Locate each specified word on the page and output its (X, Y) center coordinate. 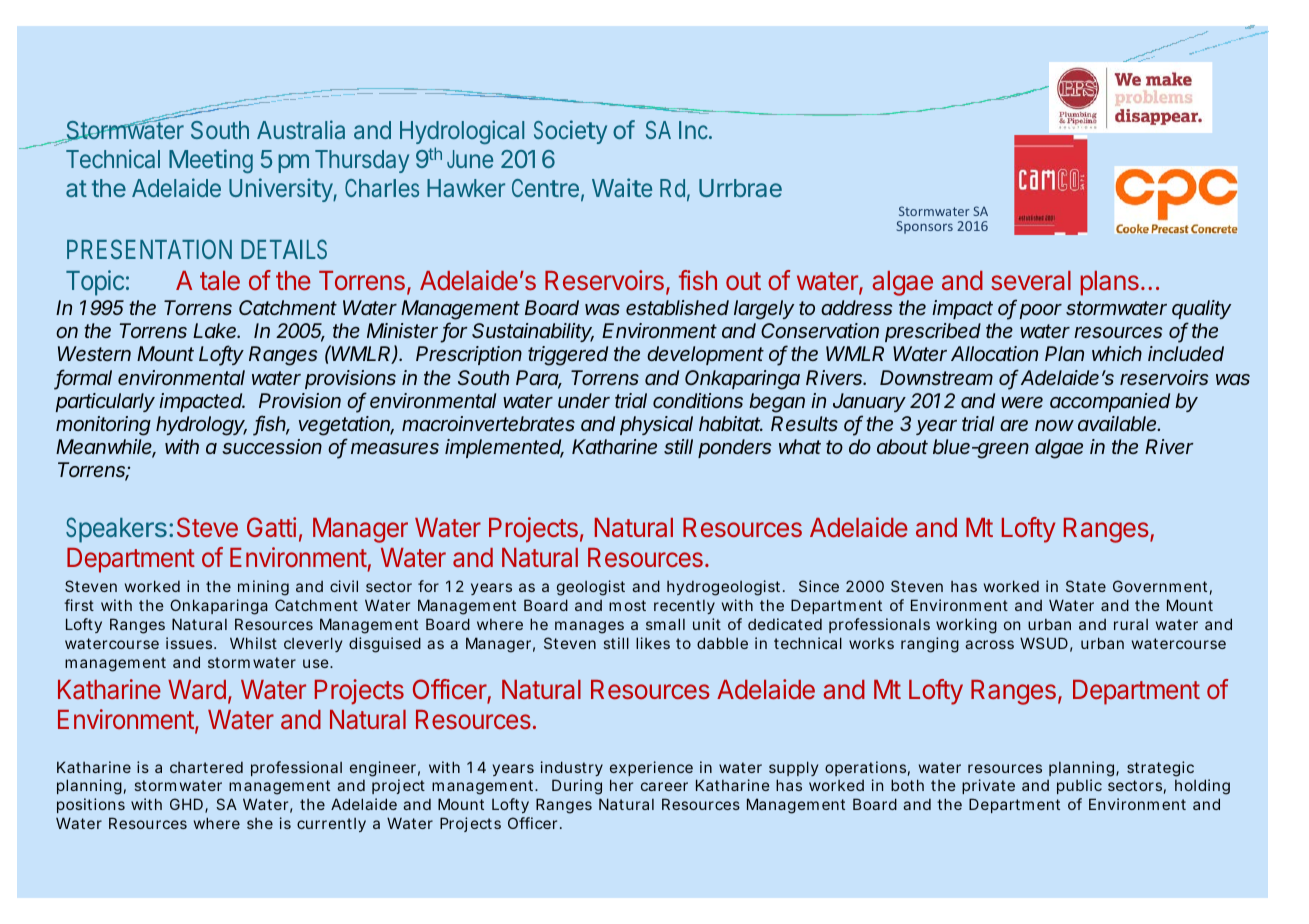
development (705, 355)
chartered (206, 767)
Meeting (211, 161)
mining (263, 588)
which (1117, 353)
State (1086, 586)
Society (570, 132)
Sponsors (924, 227)
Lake (216, 330)
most (627, 605)
